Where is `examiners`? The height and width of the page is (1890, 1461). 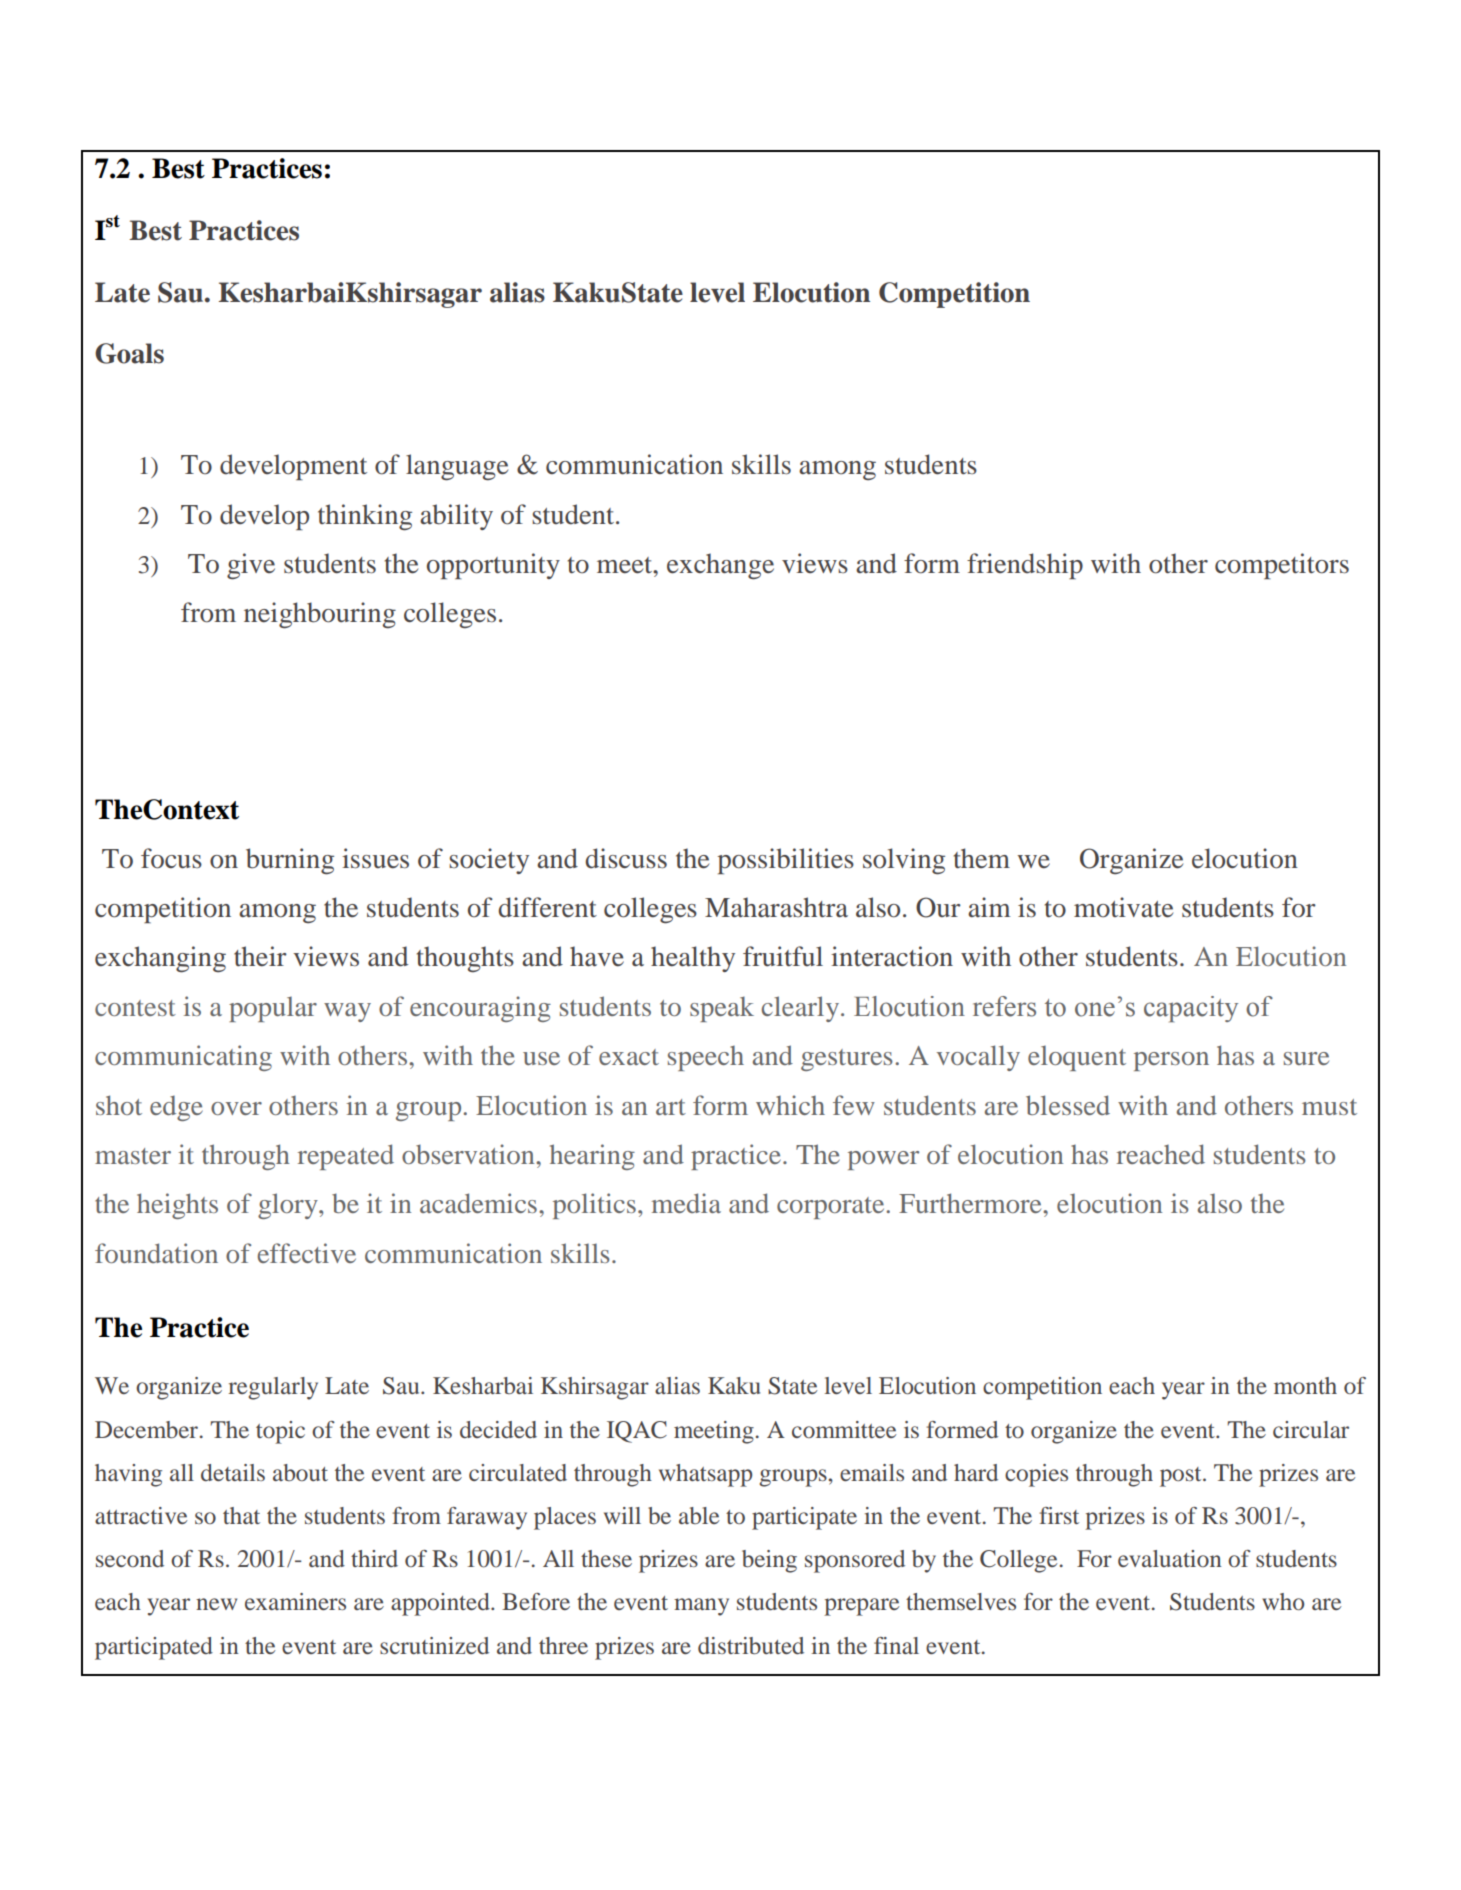
examiners is located at coordinates (295, 1601).
